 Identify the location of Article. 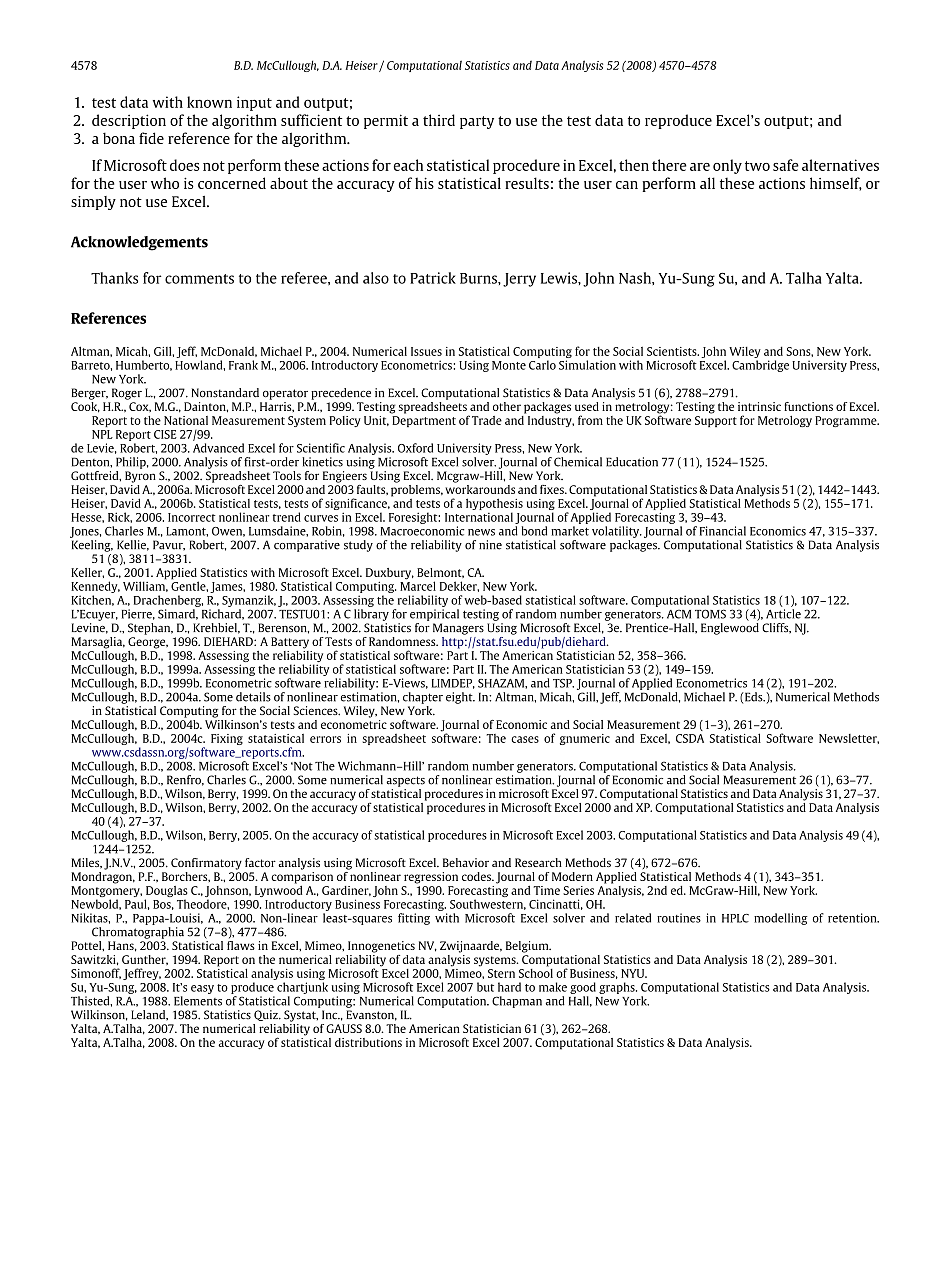
(783, 614).
